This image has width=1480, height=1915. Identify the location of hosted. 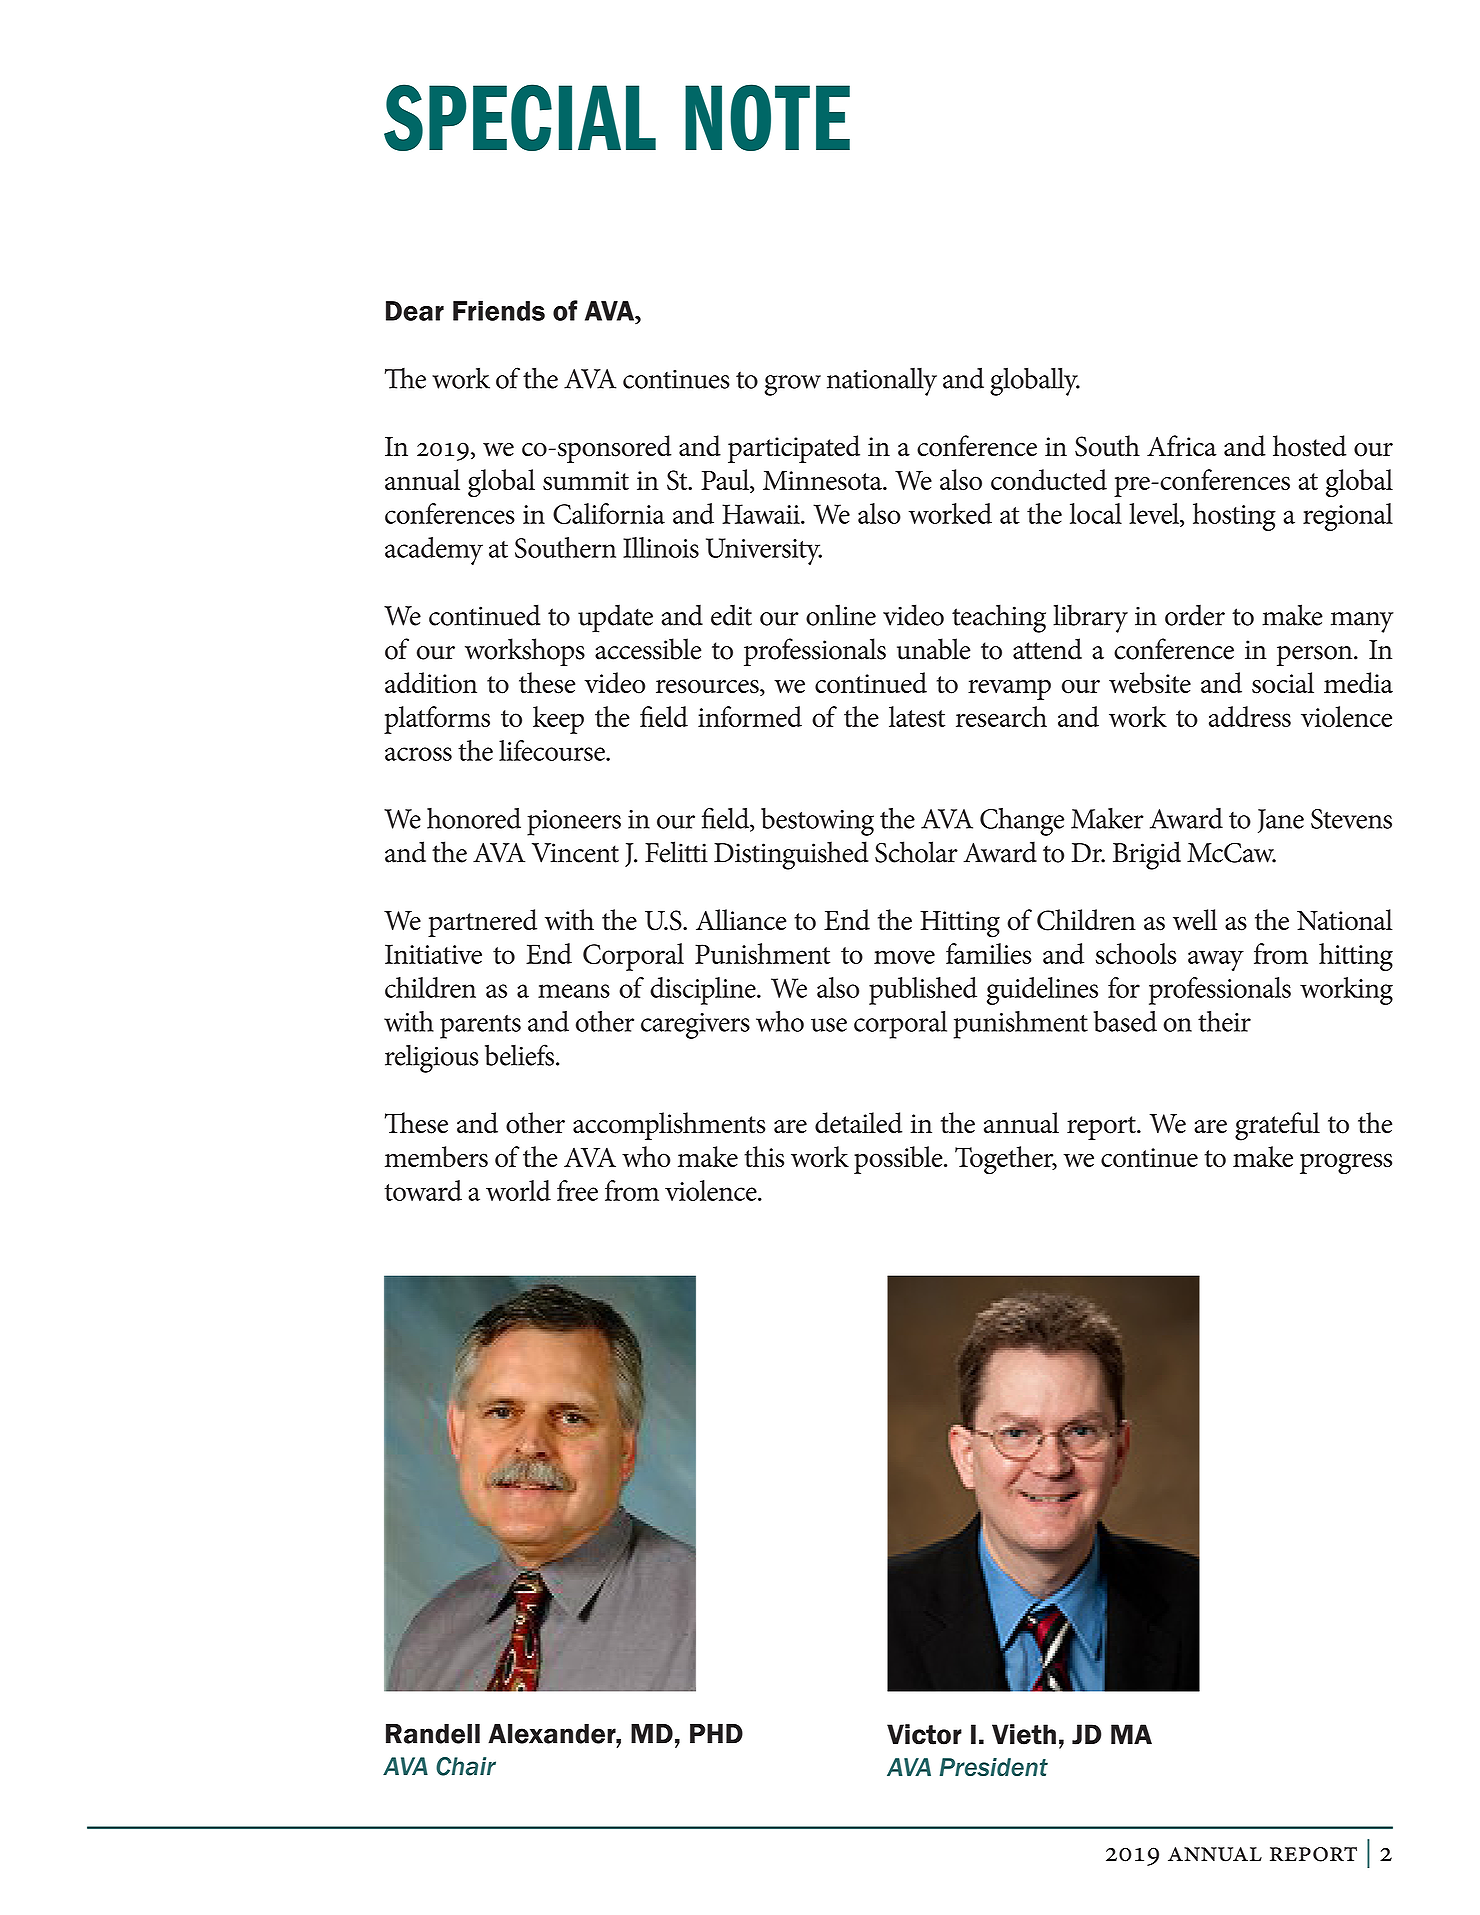
(1310, 446).
